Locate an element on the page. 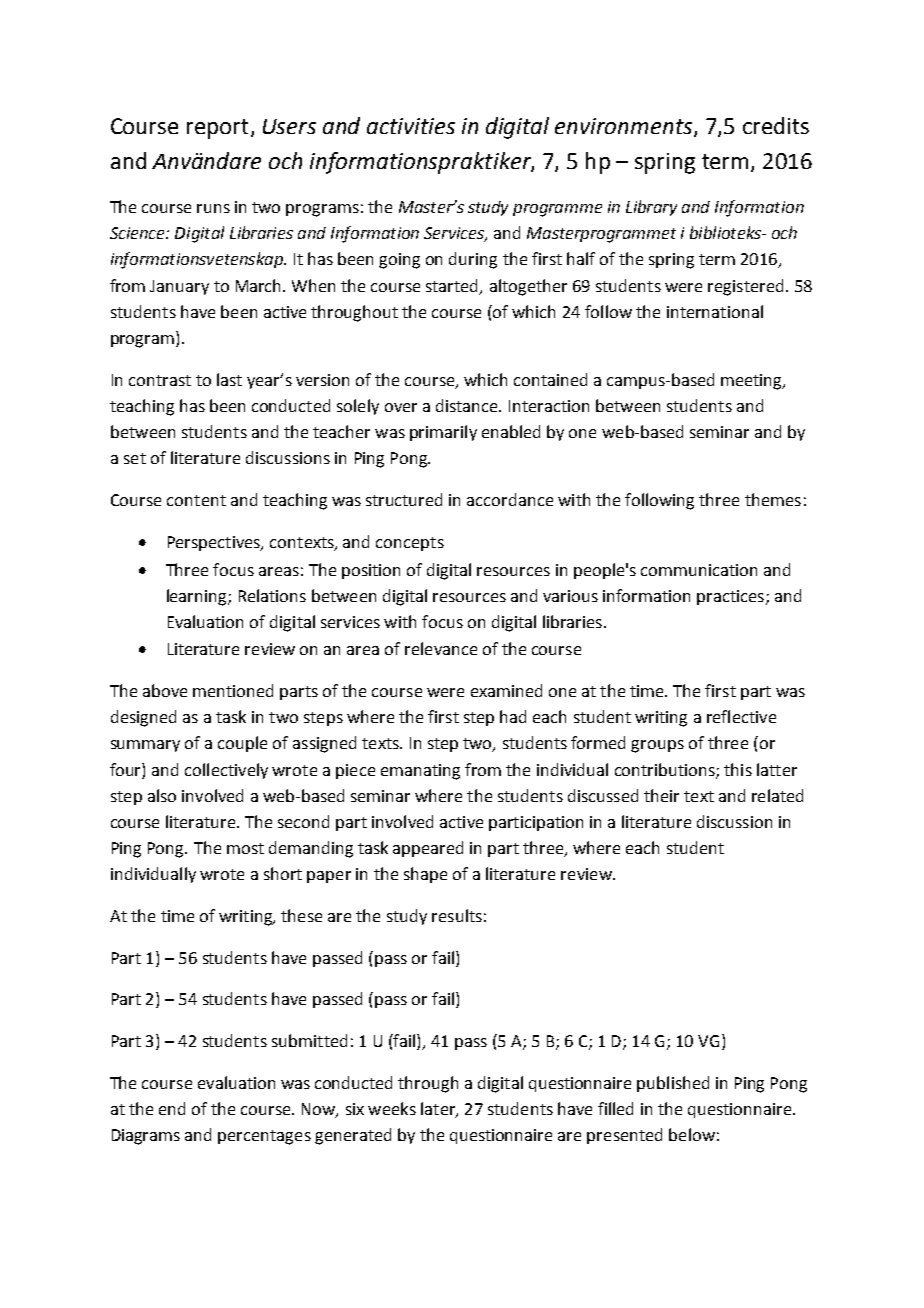  Relations is located at coordinates (272, 595).
